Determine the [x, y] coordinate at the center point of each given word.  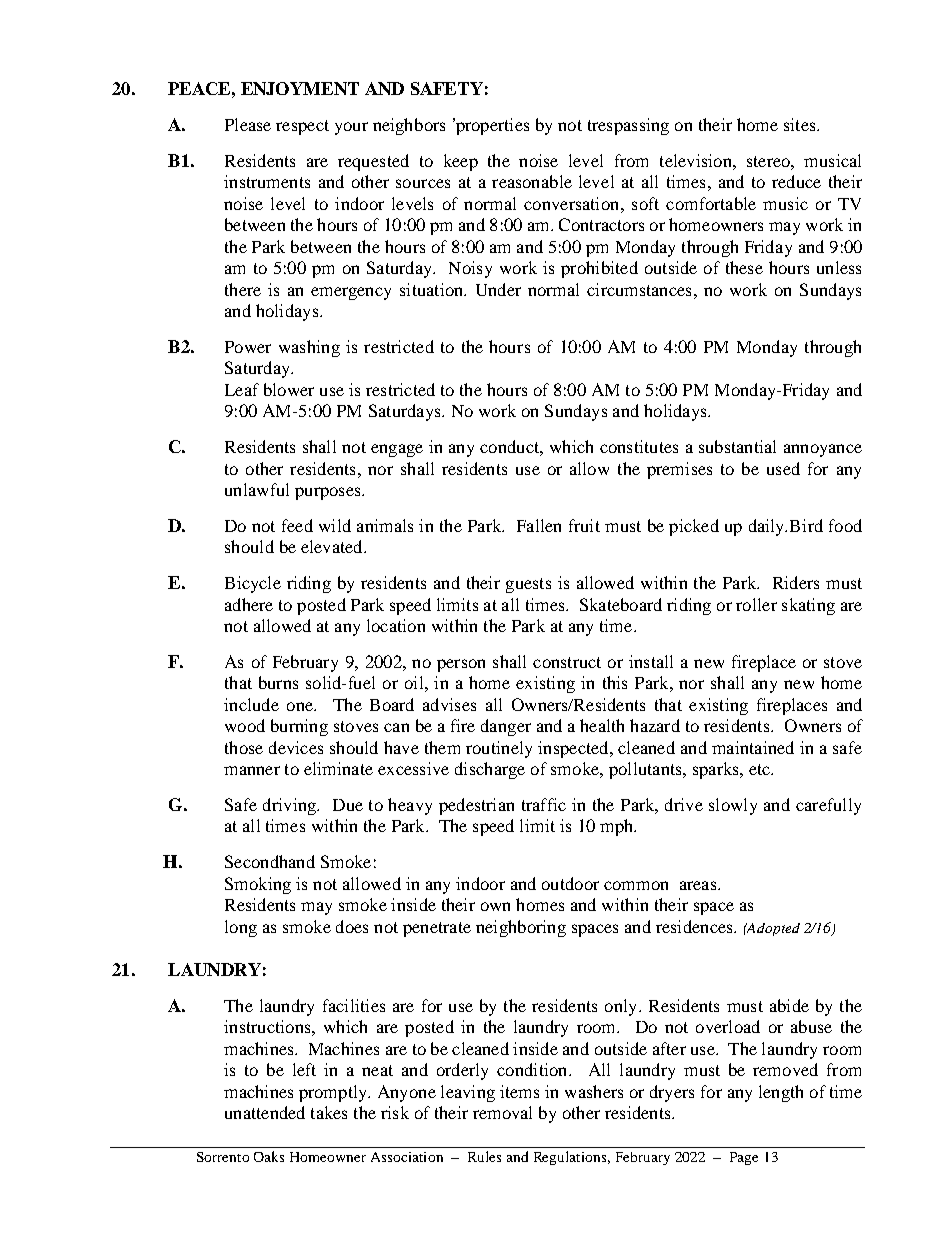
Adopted [772, 929]
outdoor [570, 883]
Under [498, 289]
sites [801, 124]
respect [302, 127]
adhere [249, 604]
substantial [737, 446]
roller [756, 604]
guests [528, 585]
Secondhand [270, 861]
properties [491, 126]
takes [329, 1112]
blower [289, 389]
